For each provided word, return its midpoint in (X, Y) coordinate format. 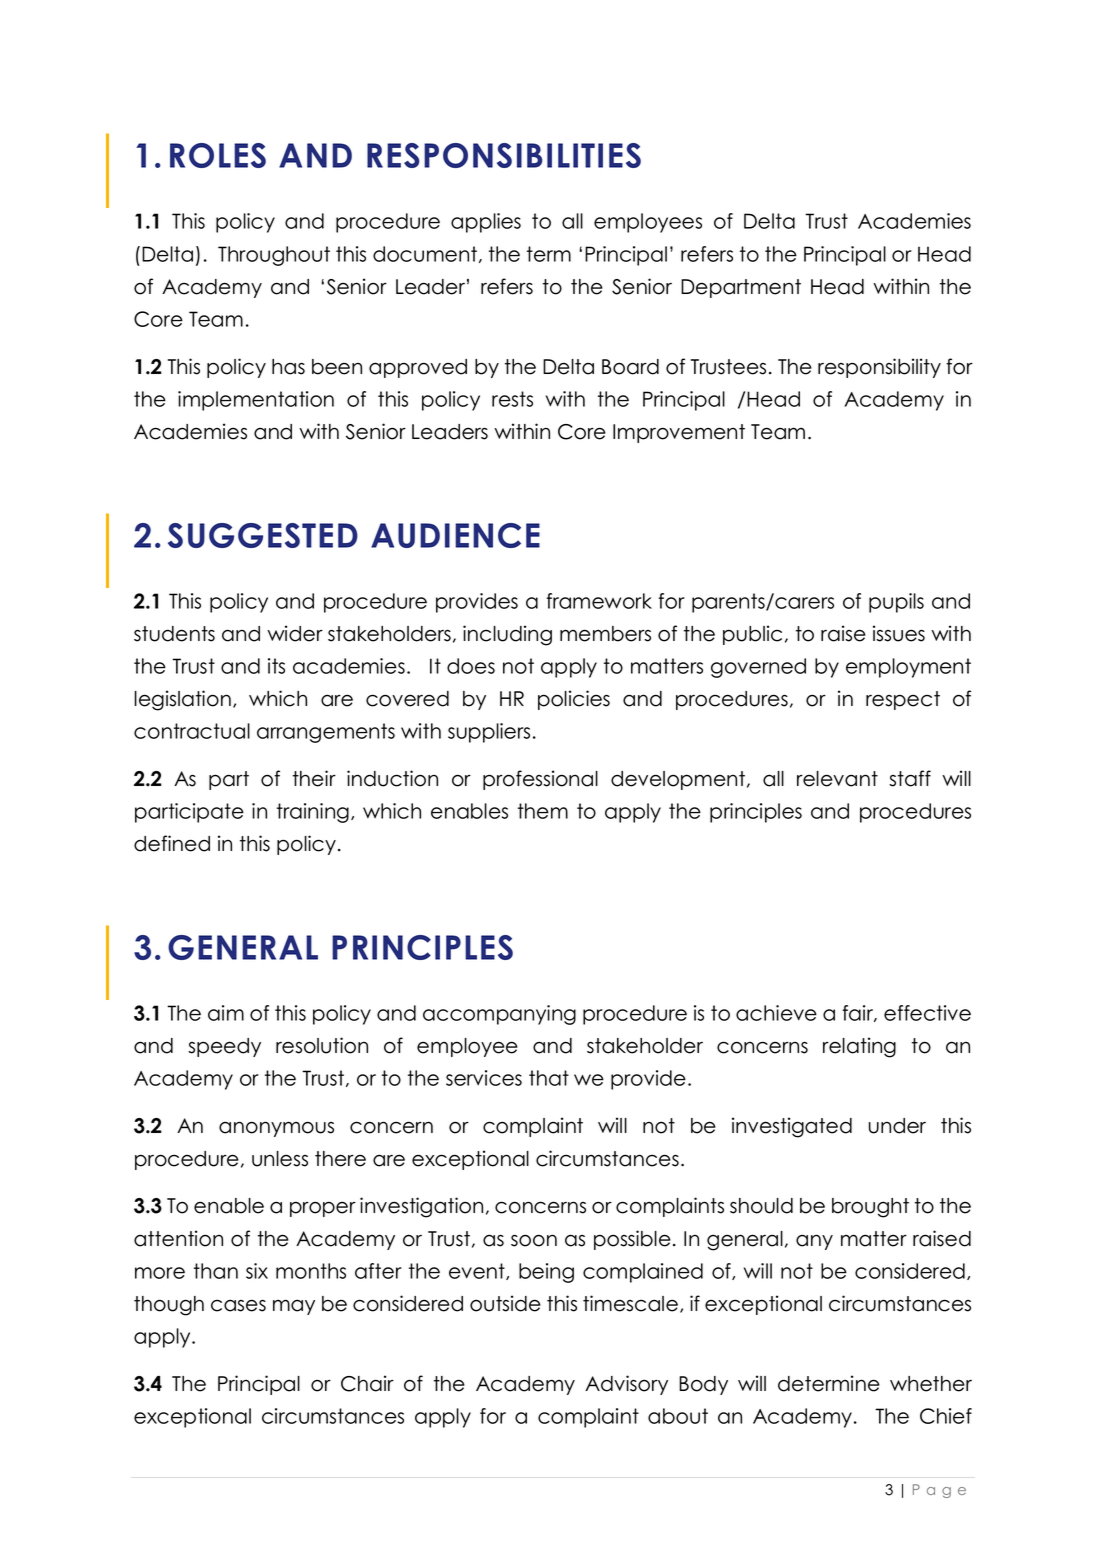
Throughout (274, 256)
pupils (896, 603)
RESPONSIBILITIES (504, 155)
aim (226, 1013)
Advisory (626, 1385)
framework (599, 601)
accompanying (499, 1015)
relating (859, 1047)
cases (238, 1305)
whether (931, 1384)
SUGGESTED (263, 535)
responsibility (879, 368)
